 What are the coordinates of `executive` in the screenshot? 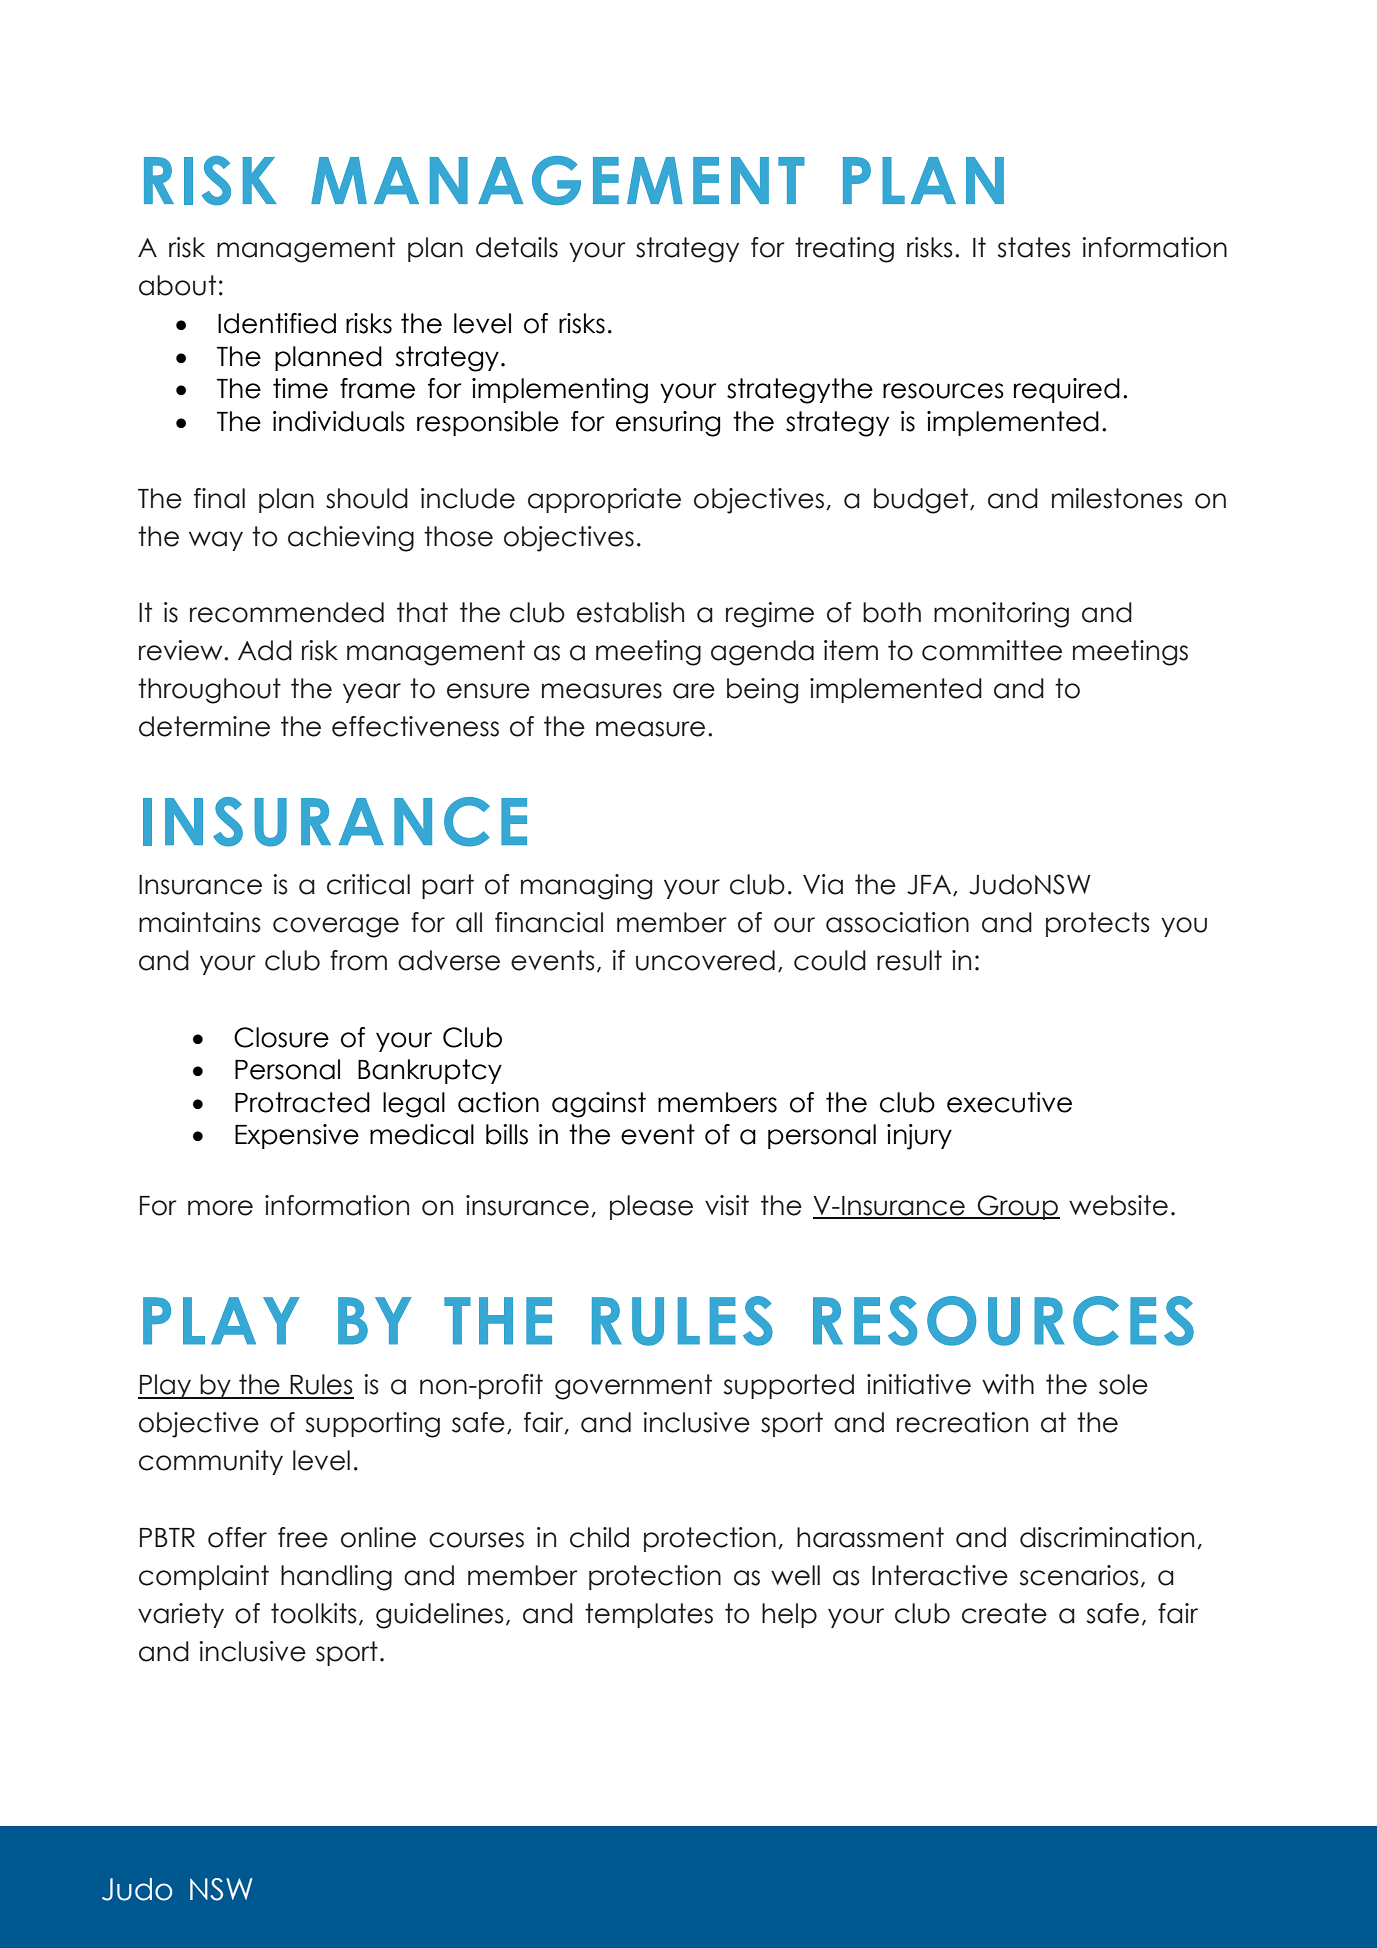 It's located at (1009, 1102).
